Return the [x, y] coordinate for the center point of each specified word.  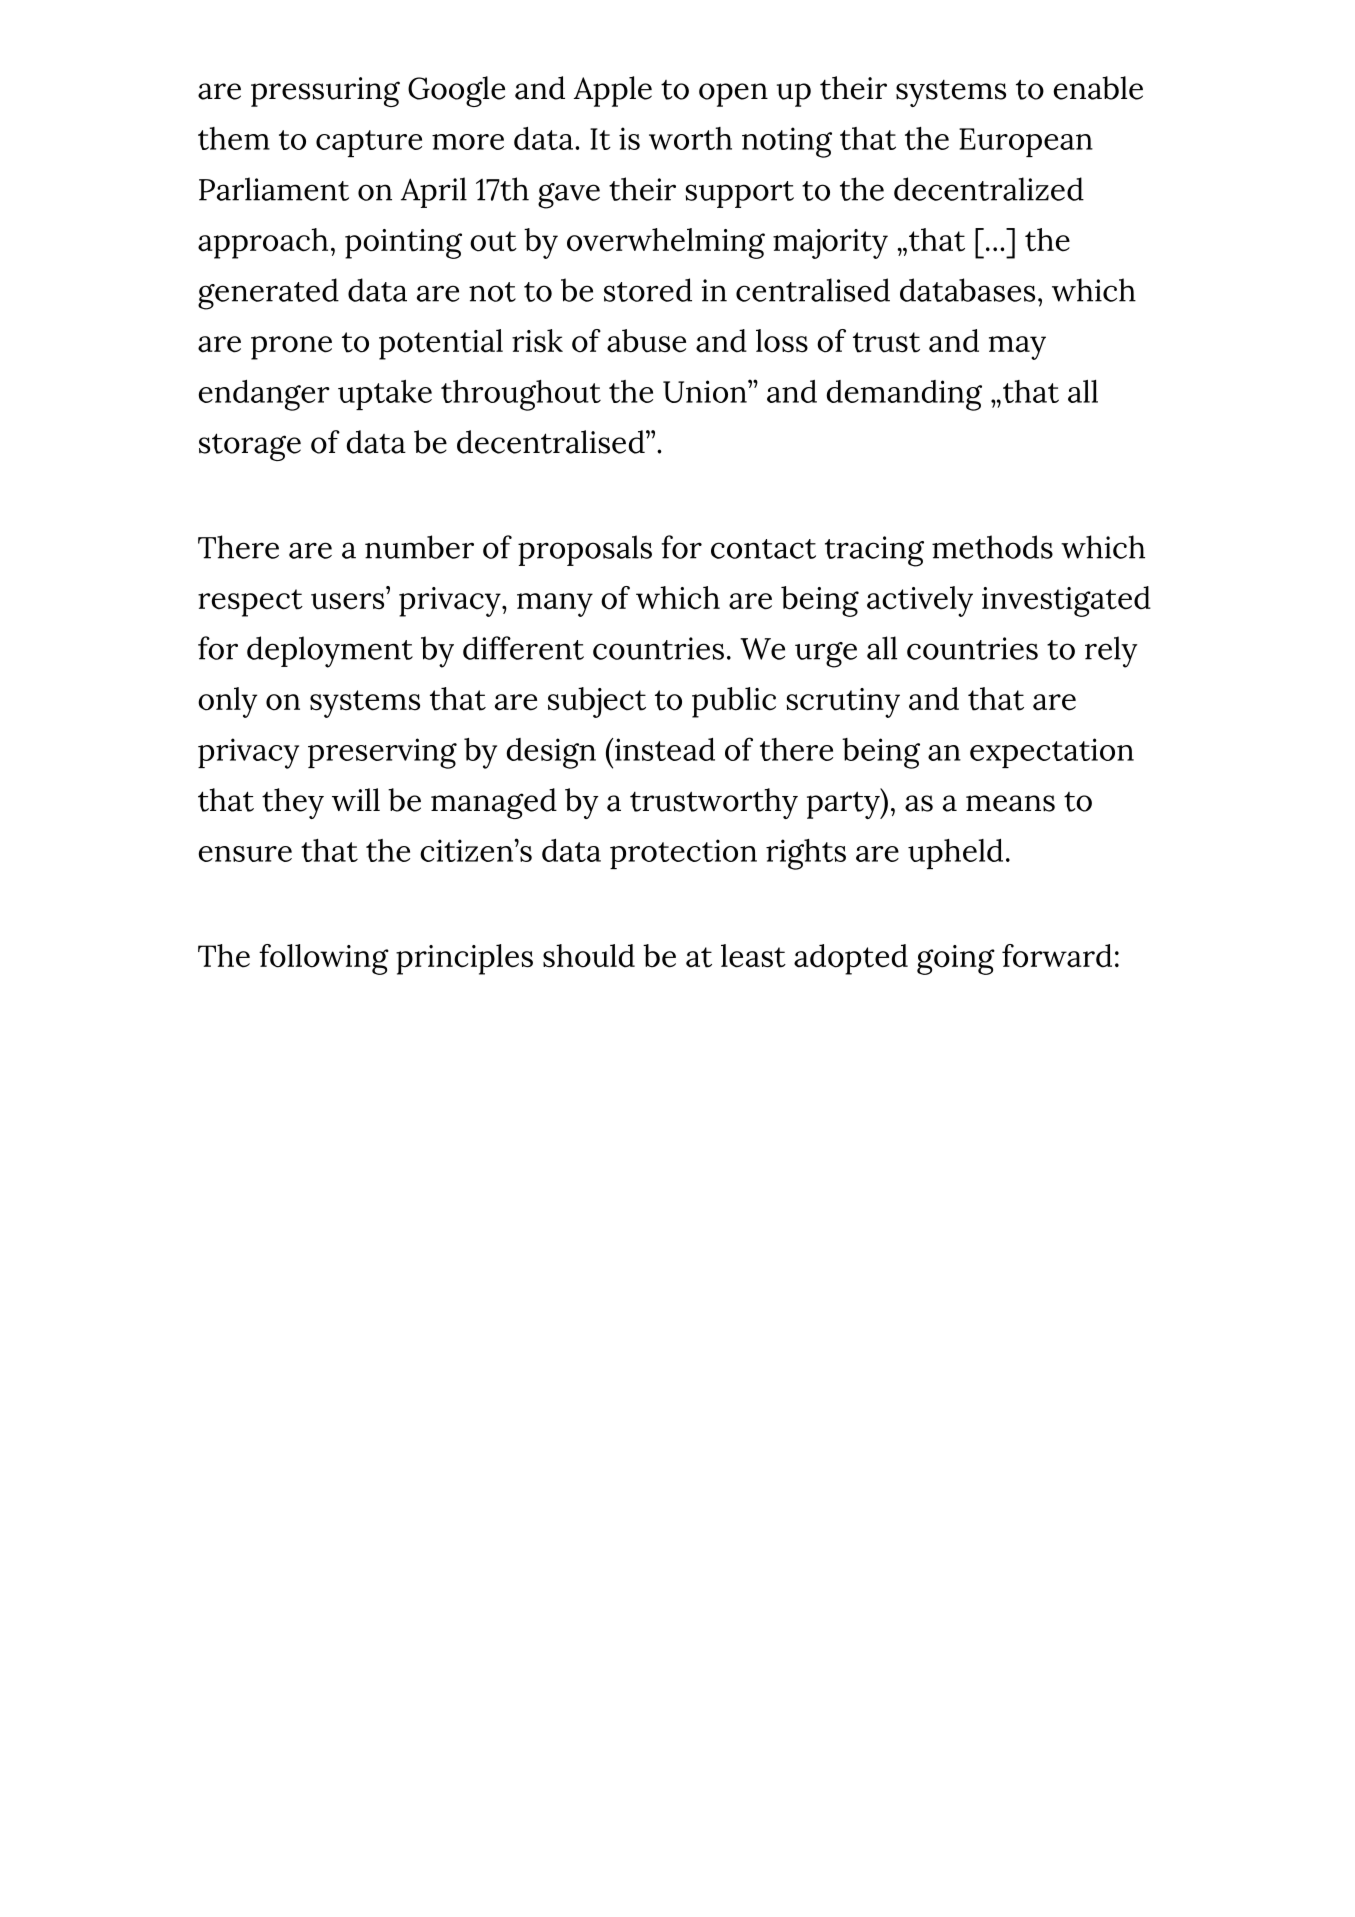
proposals [585, 550]
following [324, 959]
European [1026, 142]
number [419, 547]
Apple [613, 91]
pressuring [325, 92]
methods [992, 547]
